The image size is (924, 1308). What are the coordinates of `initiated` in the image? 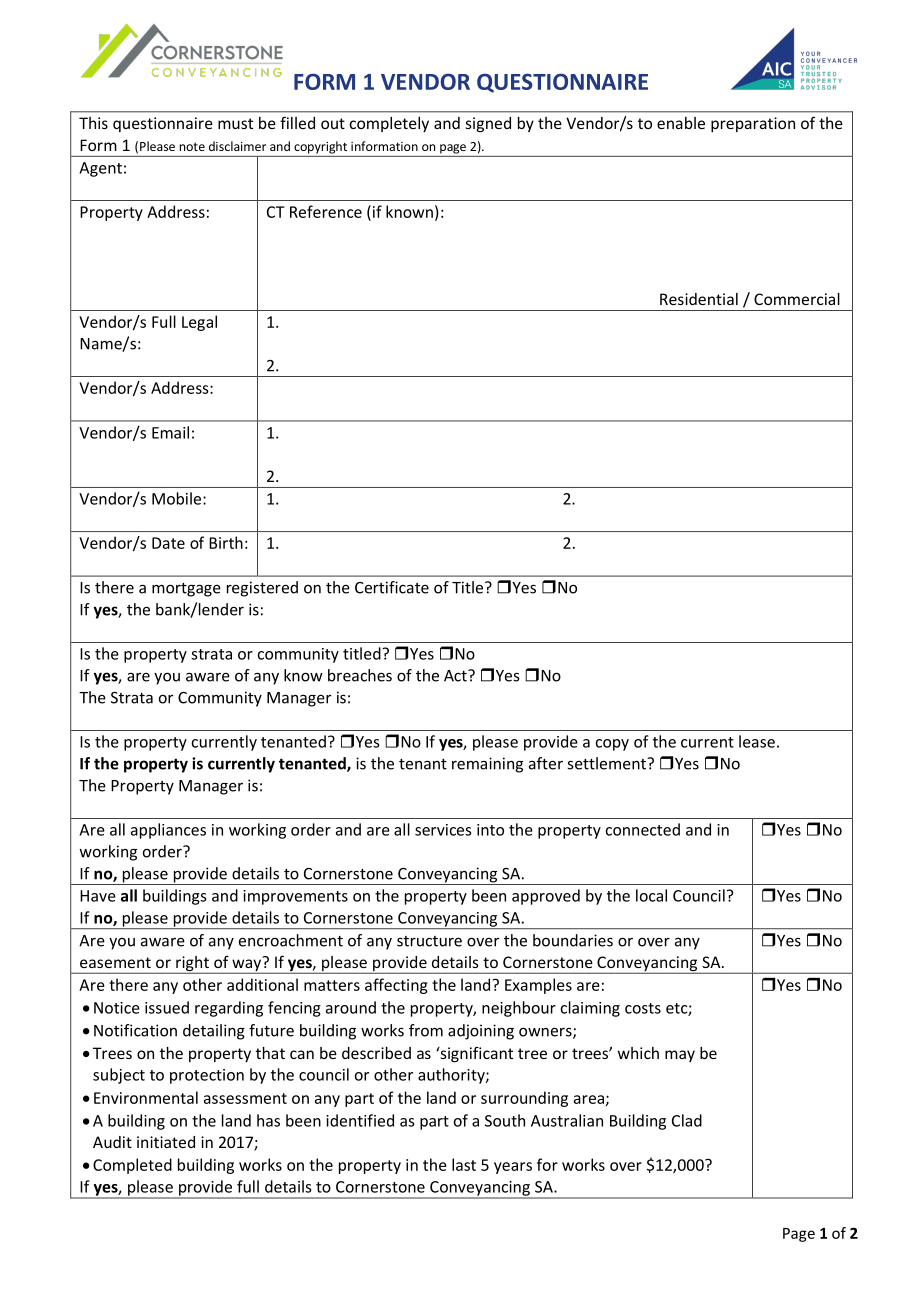 It's located at (166, 1142).
